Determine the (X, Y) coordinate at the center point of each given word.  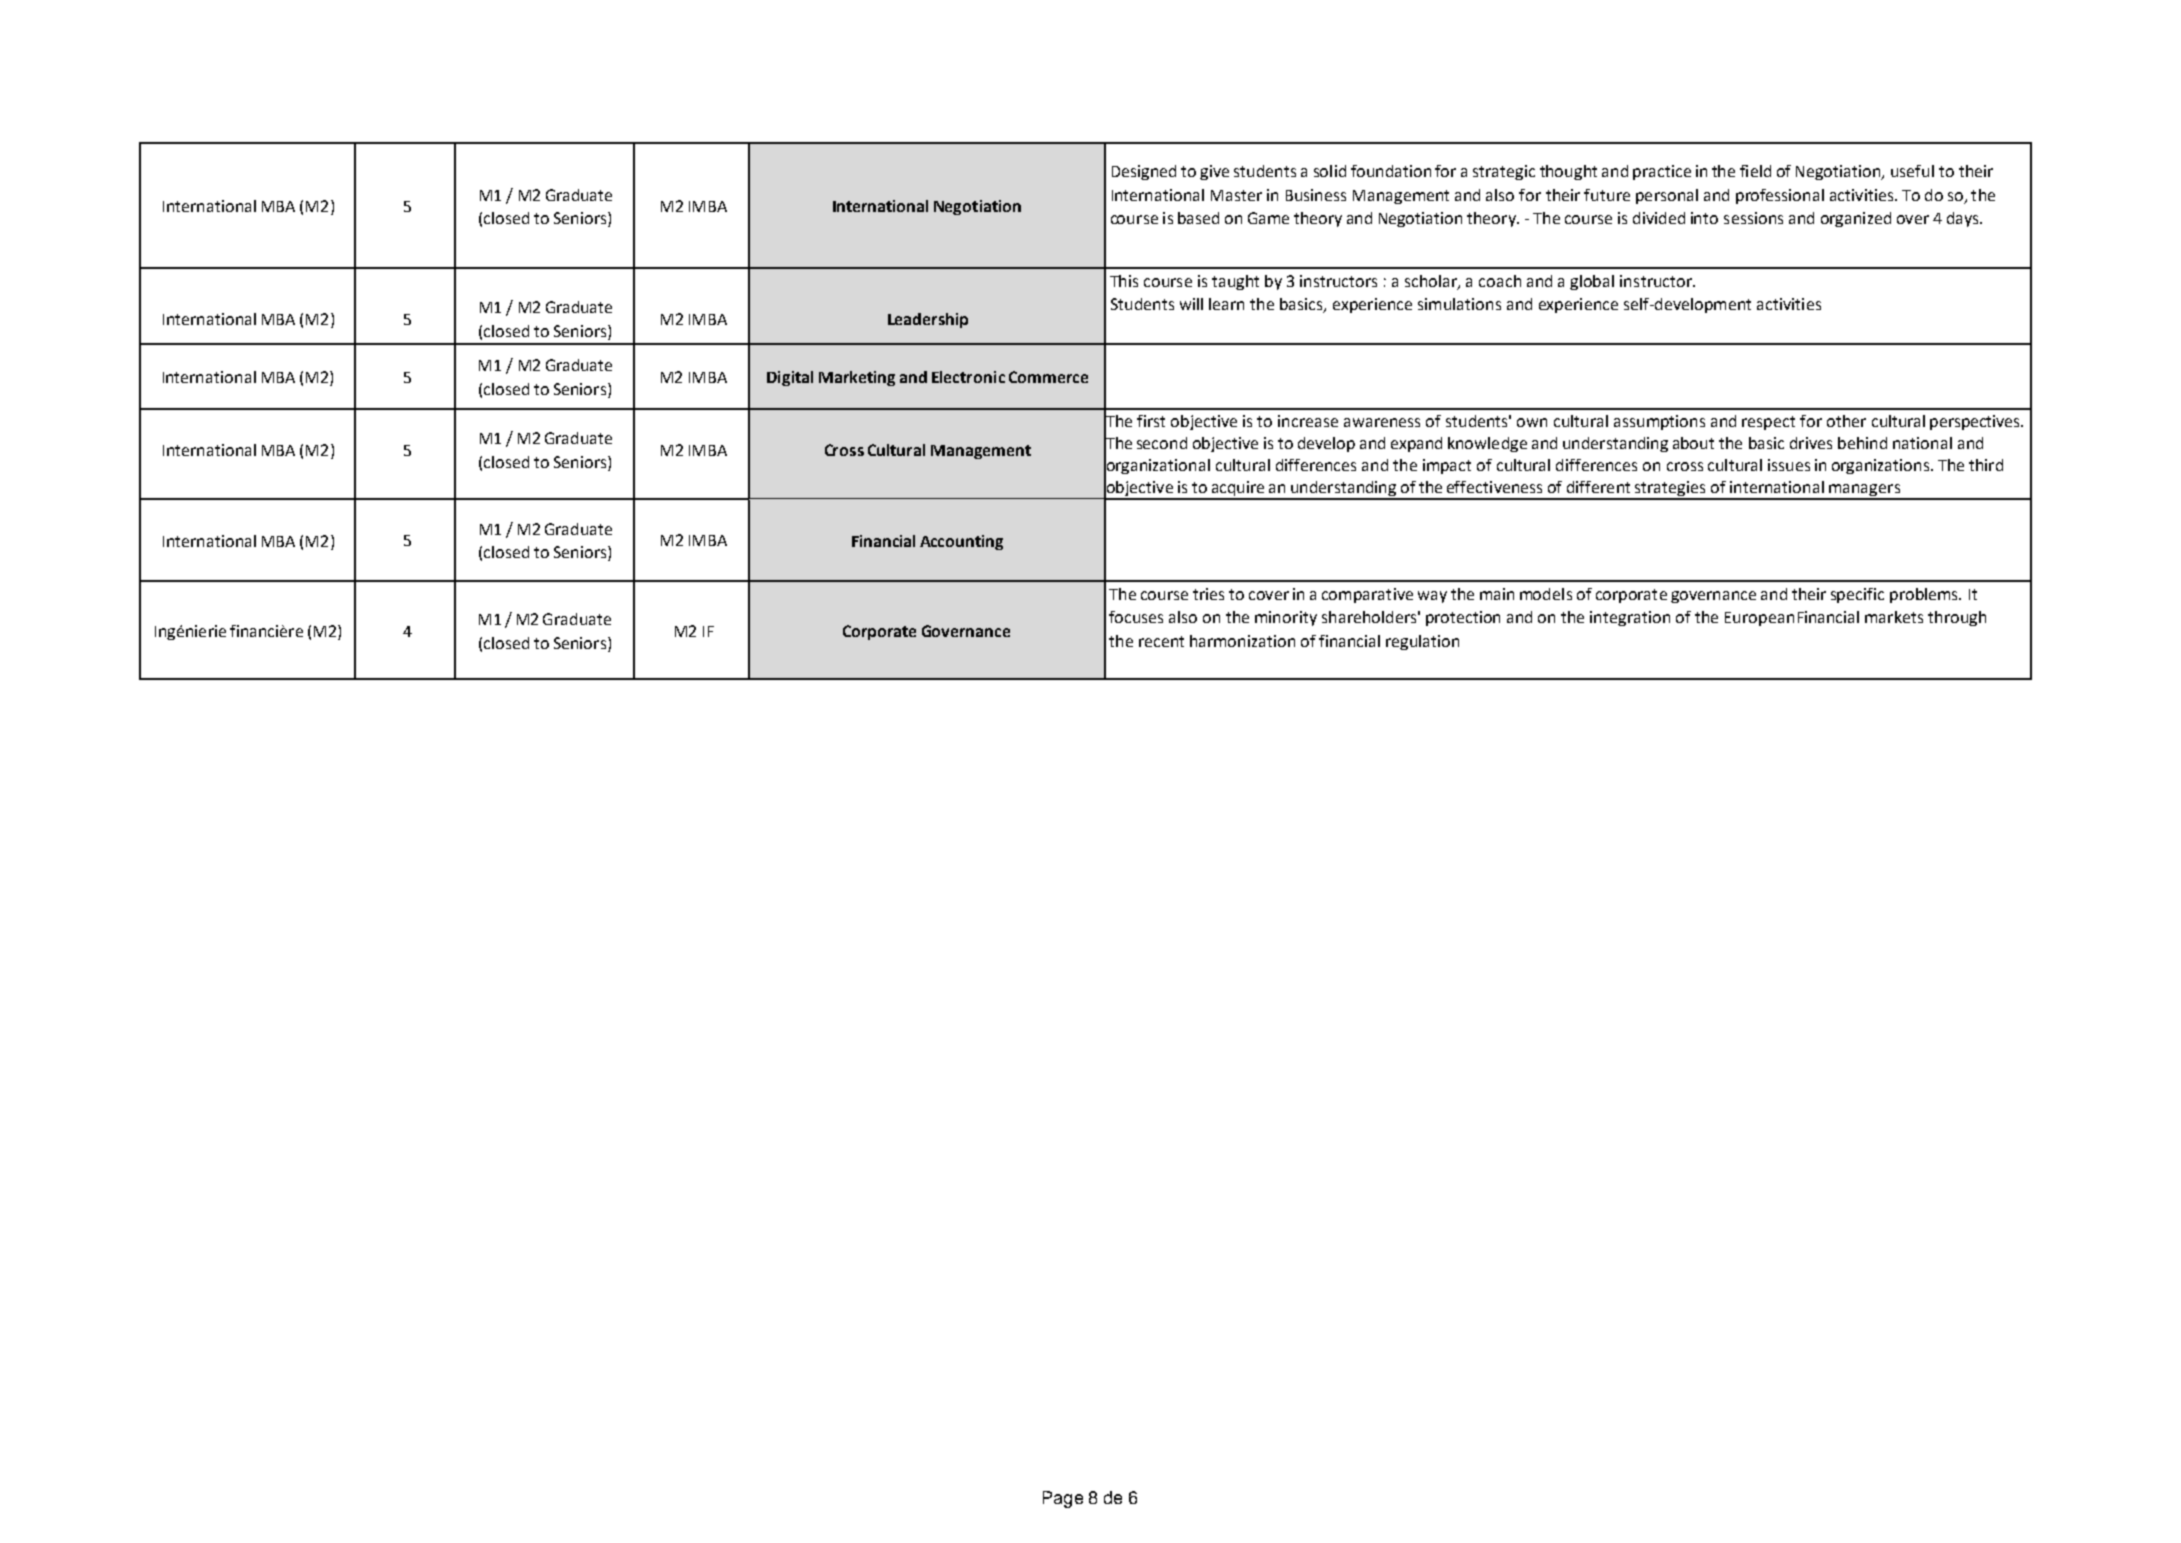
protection (1463, 618)
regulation (1422, 642)
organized (1856, 219)
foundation (1391, 171)
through (1957, 618)
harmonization (1242, 641)
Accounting (961, 542)
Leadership (928, 320)
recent (1161, 641)
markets (1894, 617)
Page (1063, 1499)
